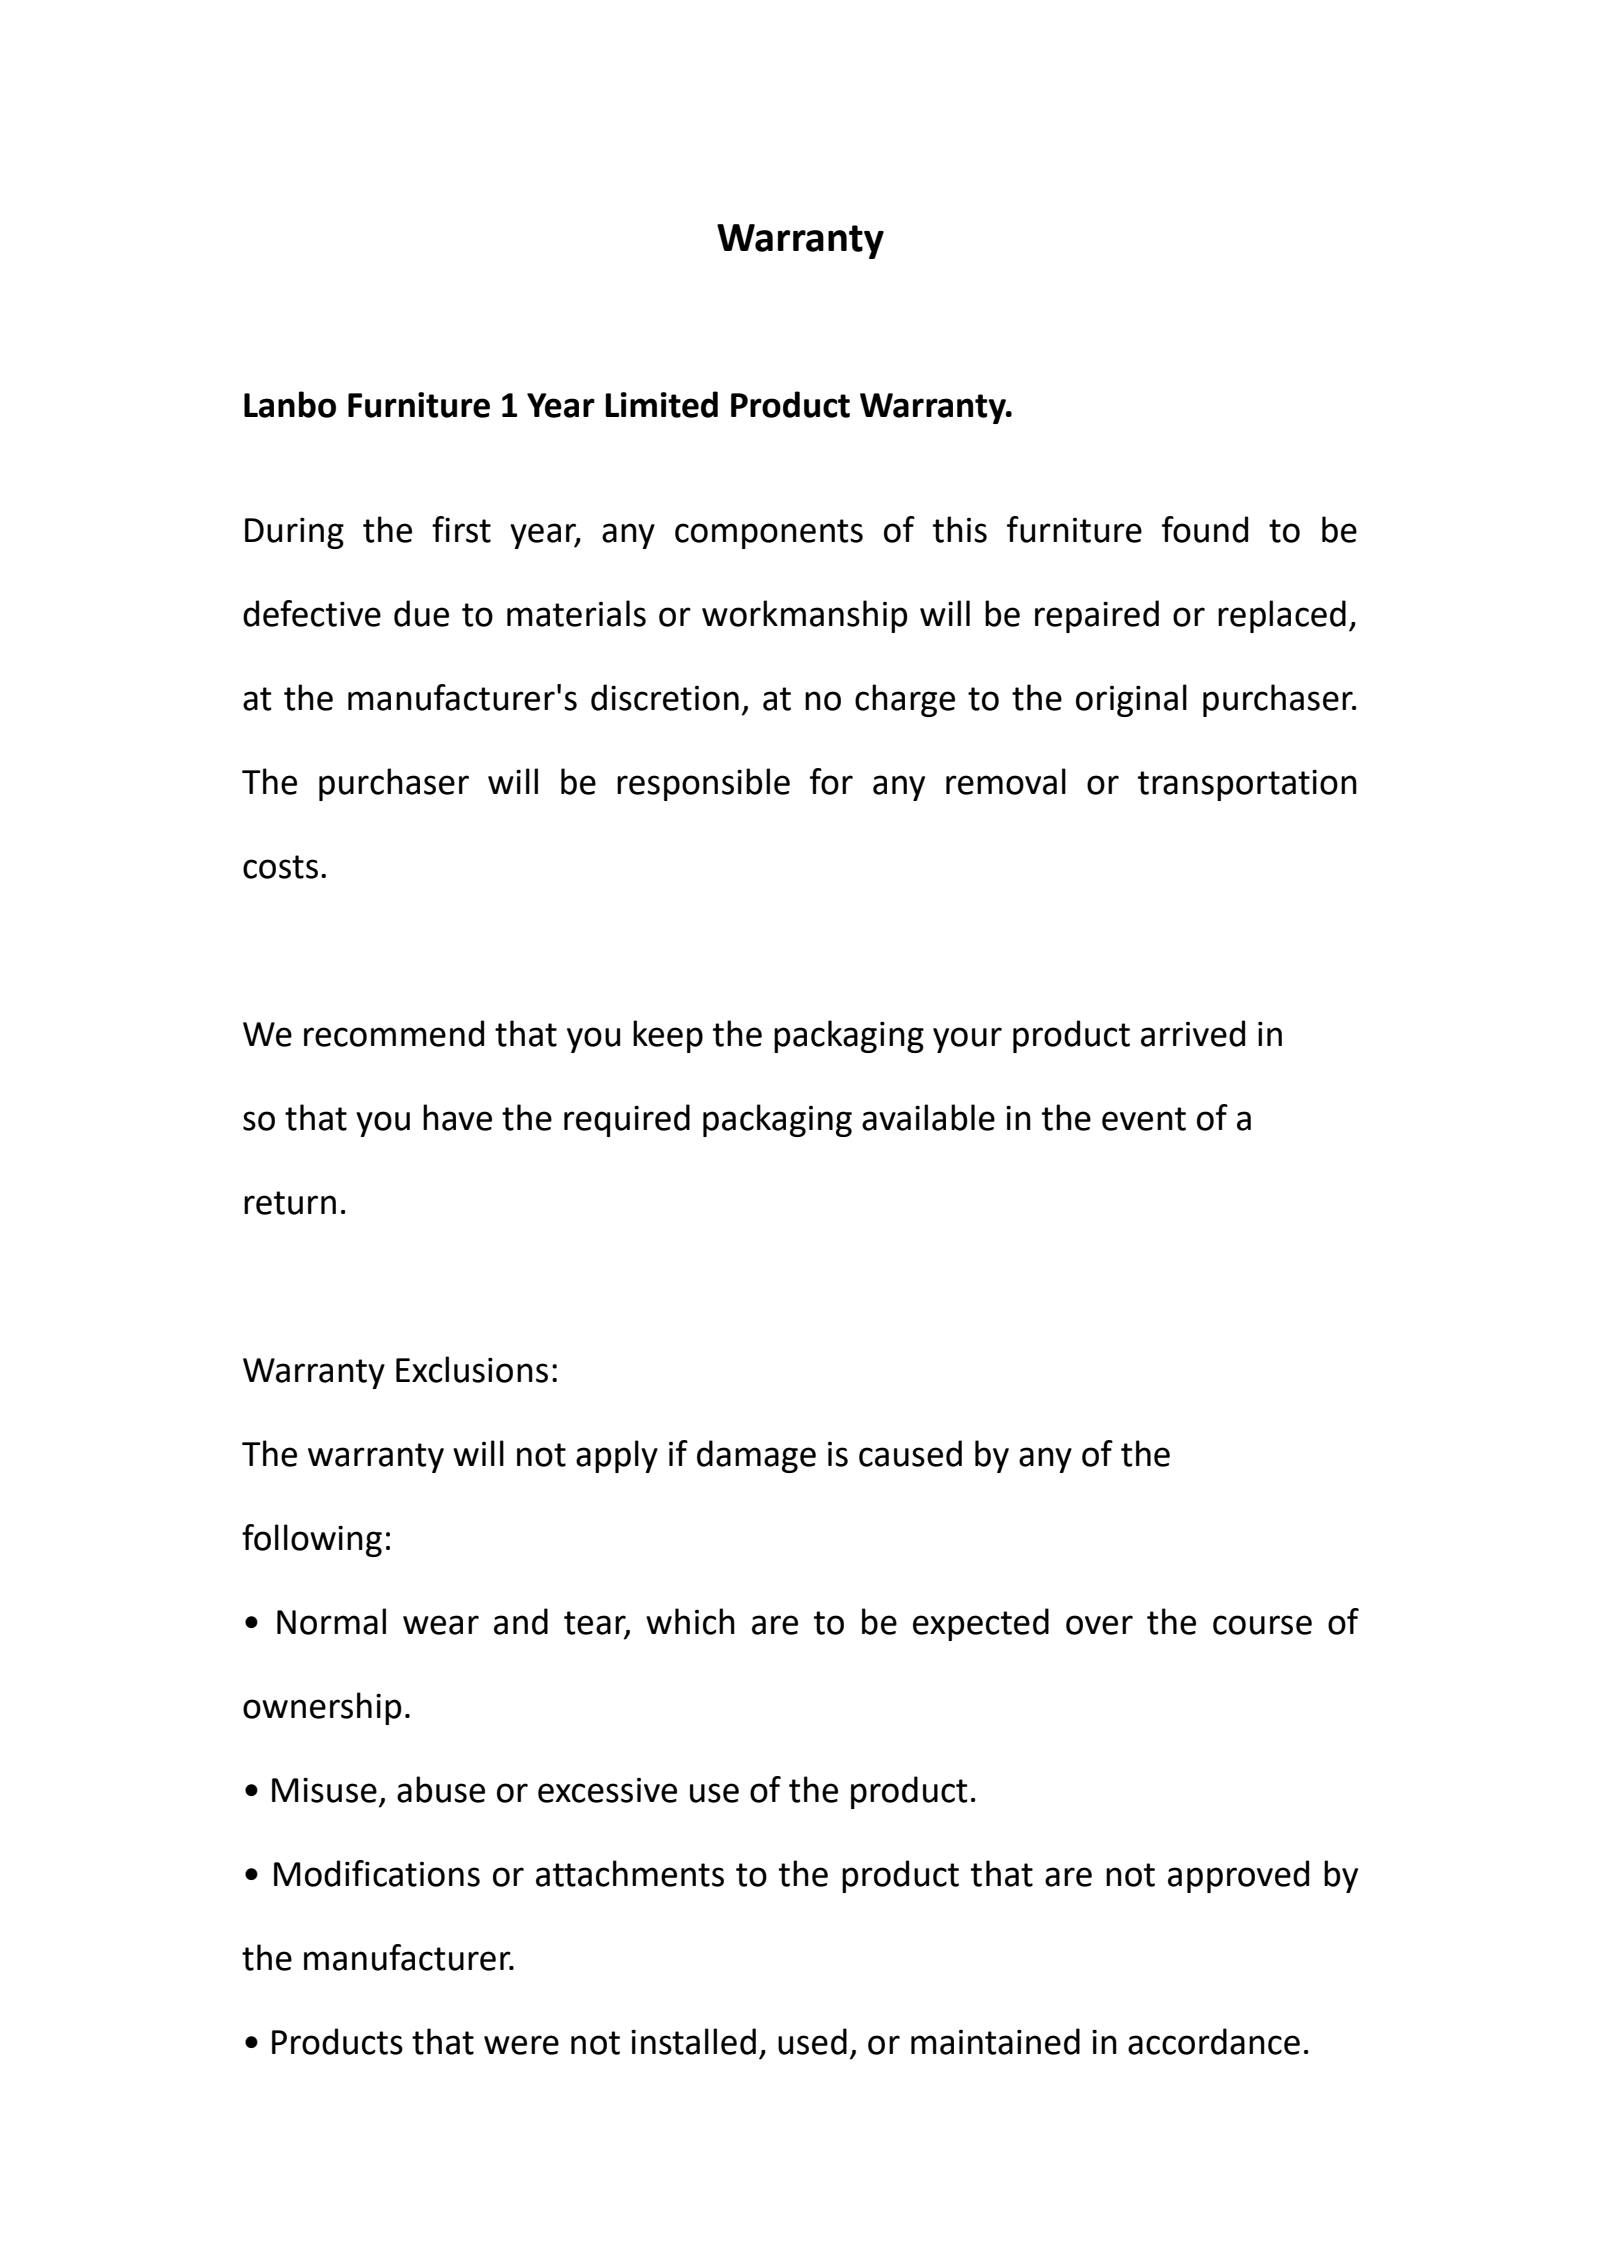 The width and height of the screenshot is (1601, 2265). What do you see at coordinates (1214, 2041) in the screenshot?
I see `accordance` at bounding box center [1214, 2041].
